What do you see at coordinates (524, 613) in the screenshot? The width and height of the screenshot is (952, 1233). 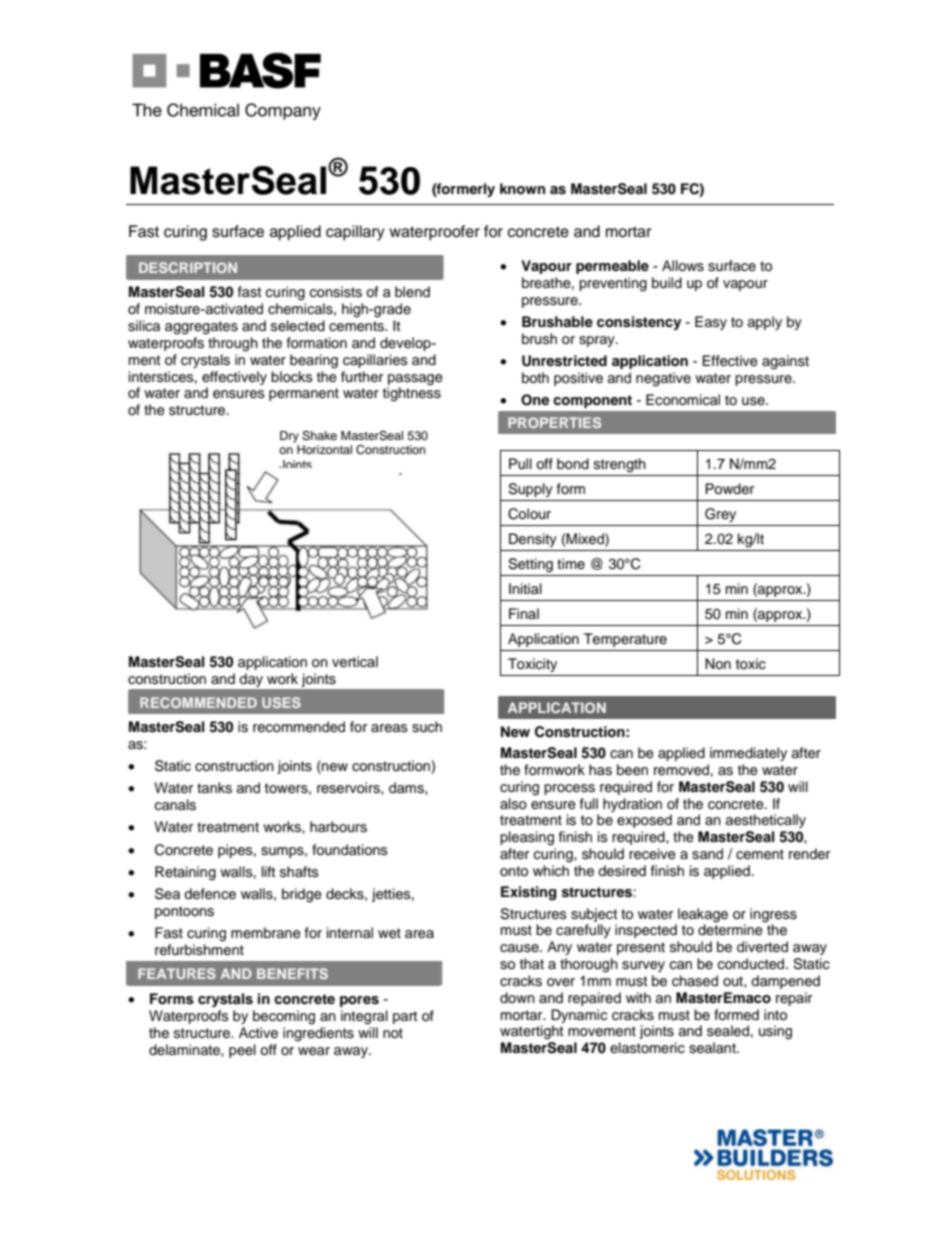 I see `Final` at bounding box center [524, 613].
